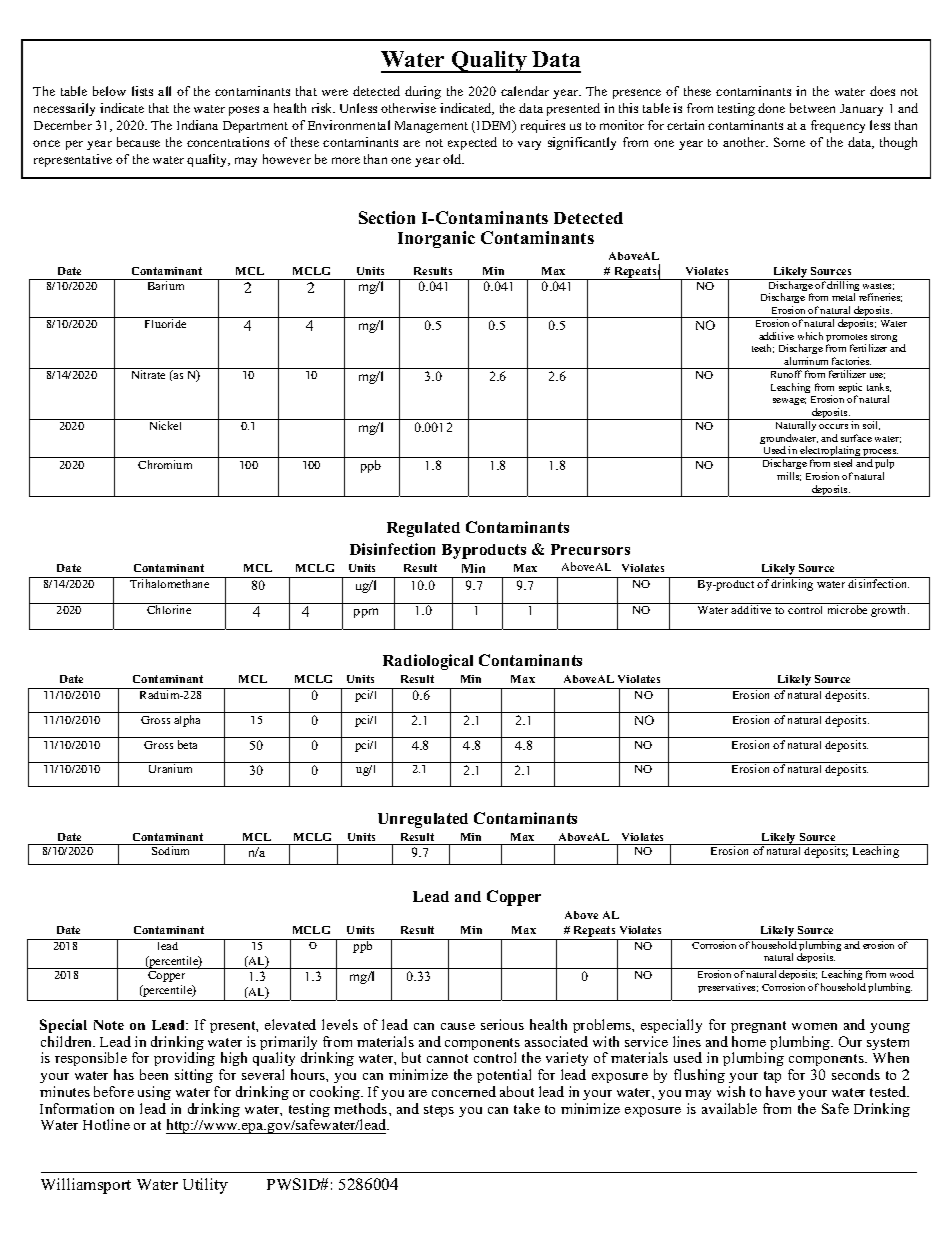 The image size is (952, 1233). Describe the element at coordinates (197, 125) in the screenshot. I see `Indiana` at that location.
